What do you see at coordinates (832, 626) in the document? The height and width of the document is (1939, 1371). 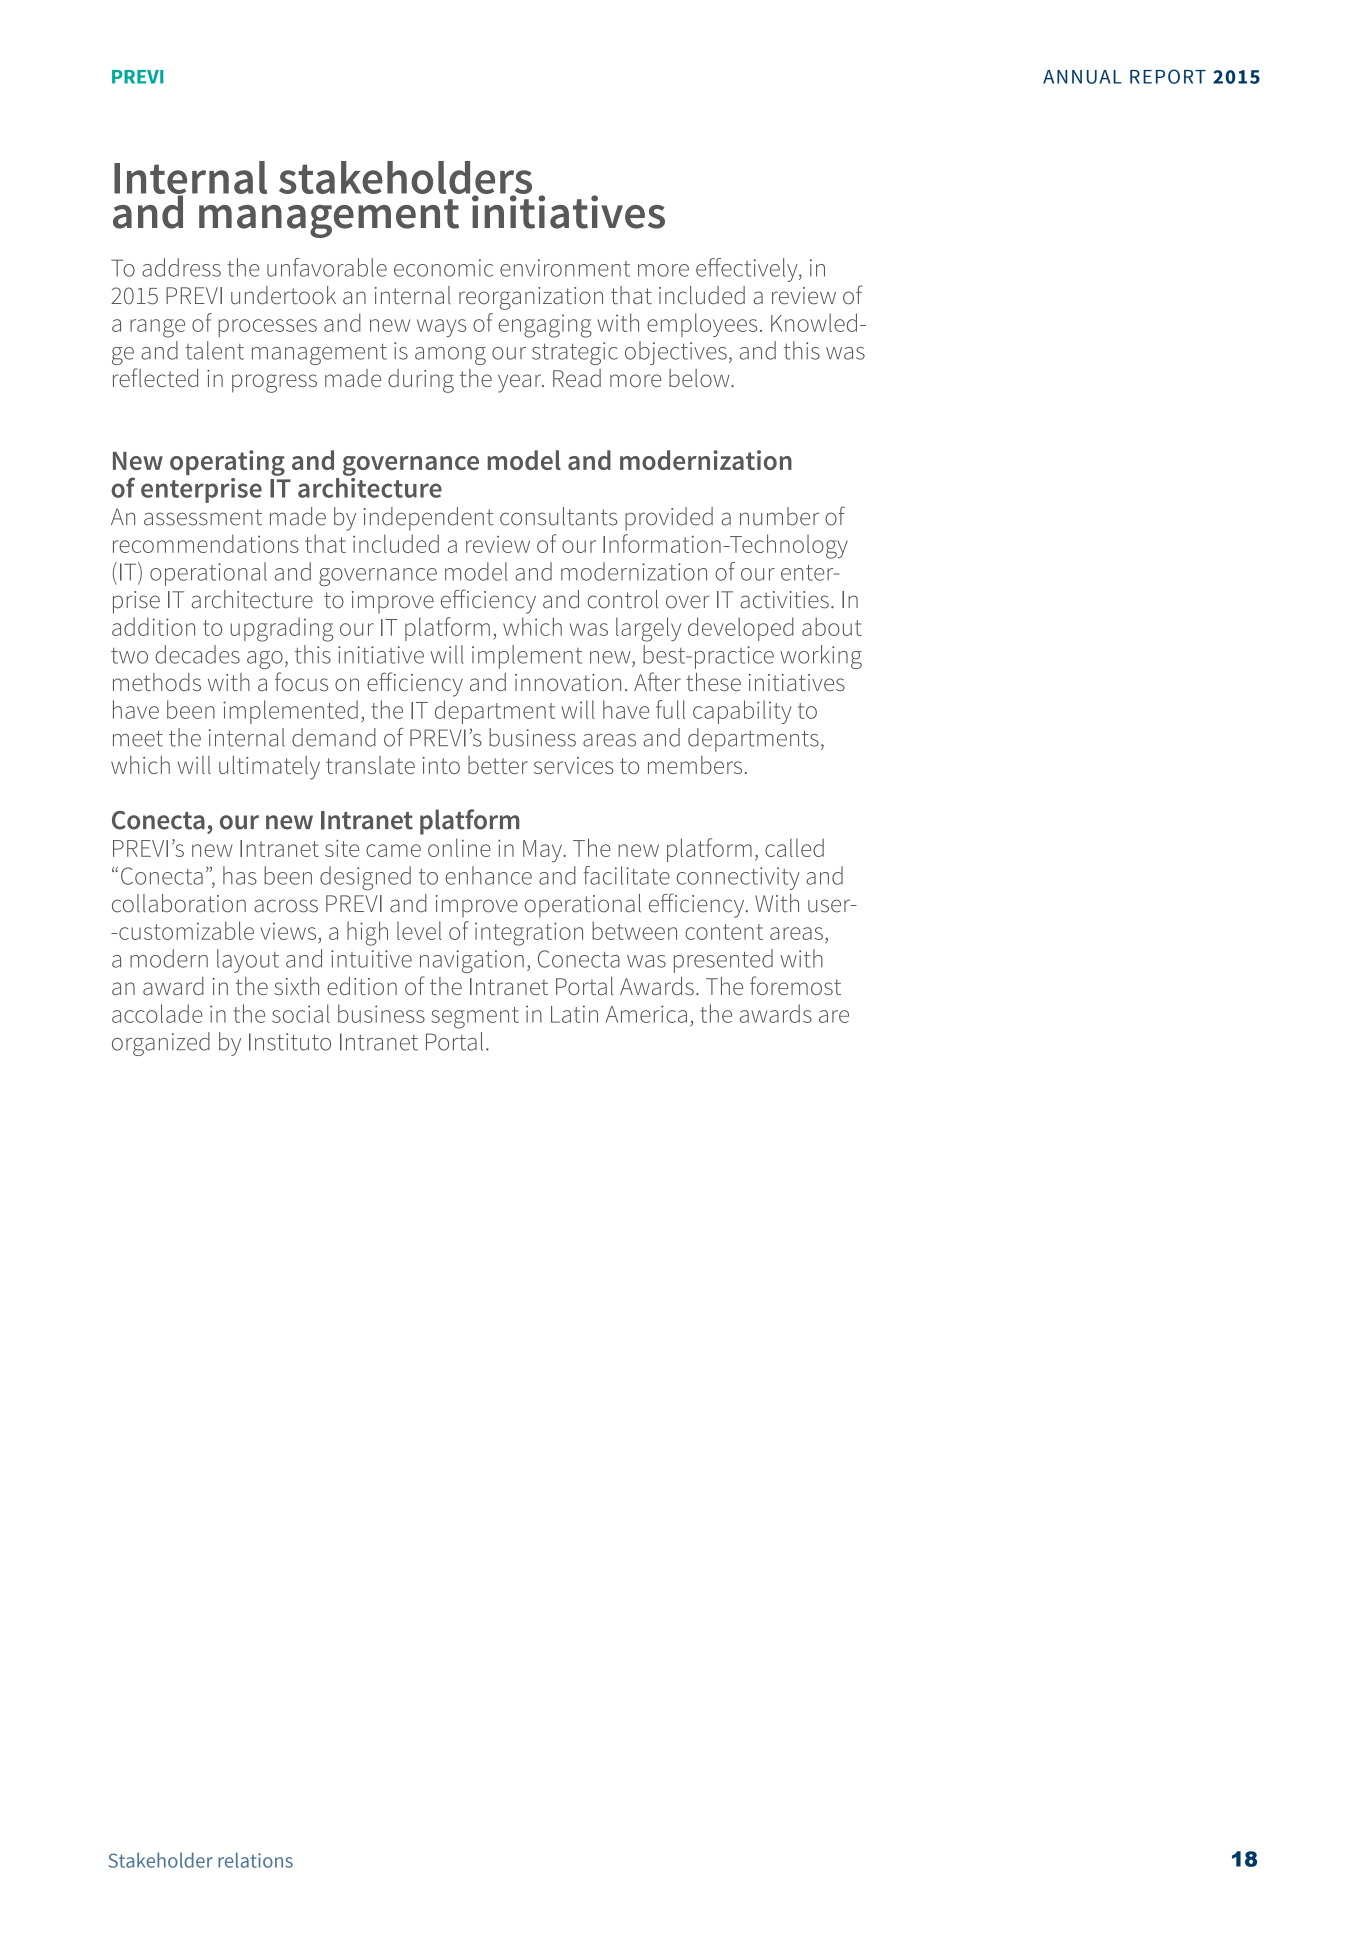 I see `about` at bounding box center [832, 626].
